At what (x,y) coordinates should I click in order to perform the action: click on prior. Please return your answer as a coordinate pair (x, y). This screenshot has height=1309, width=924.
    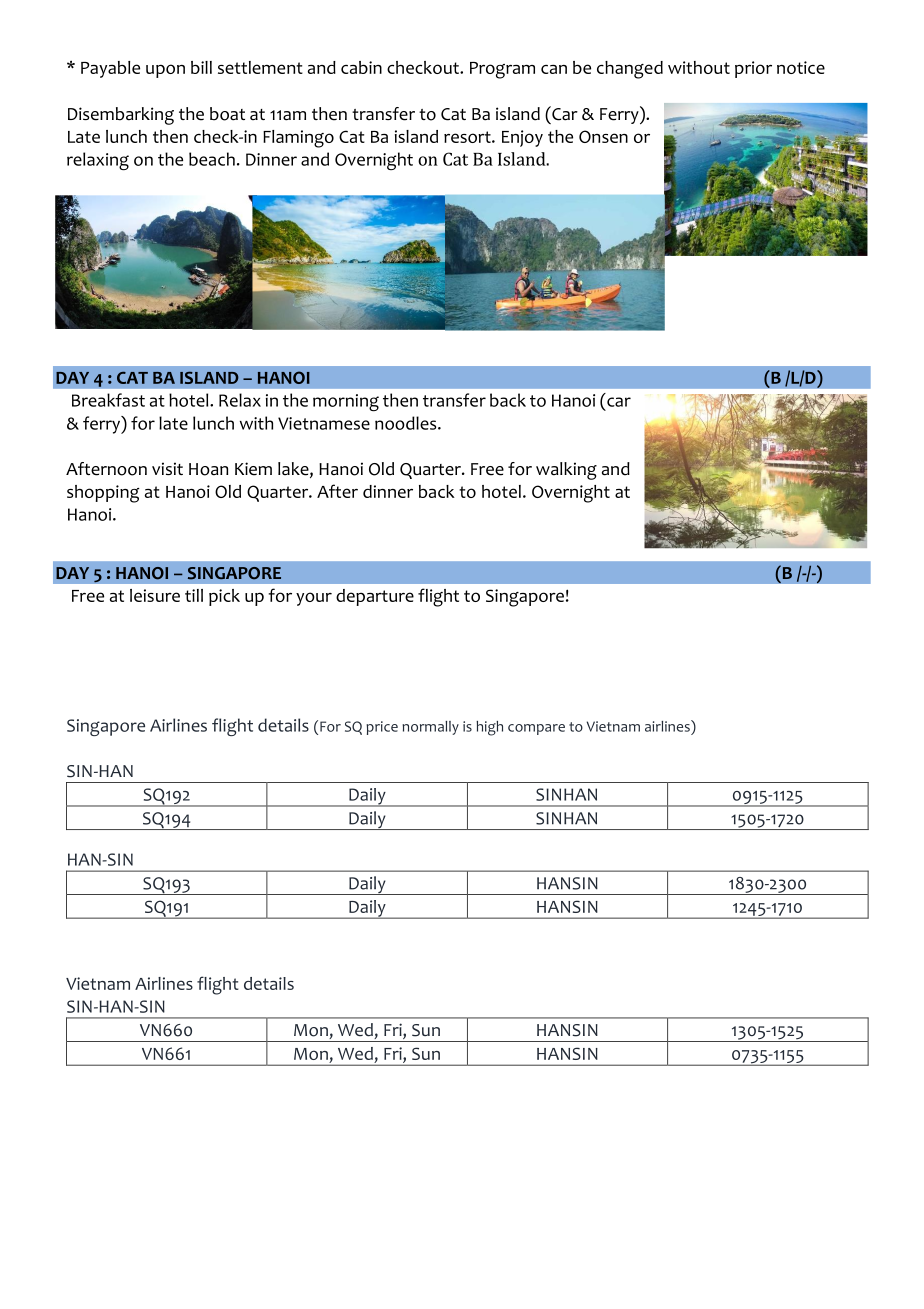
    Looking at the image, I should click on (753, 69).
